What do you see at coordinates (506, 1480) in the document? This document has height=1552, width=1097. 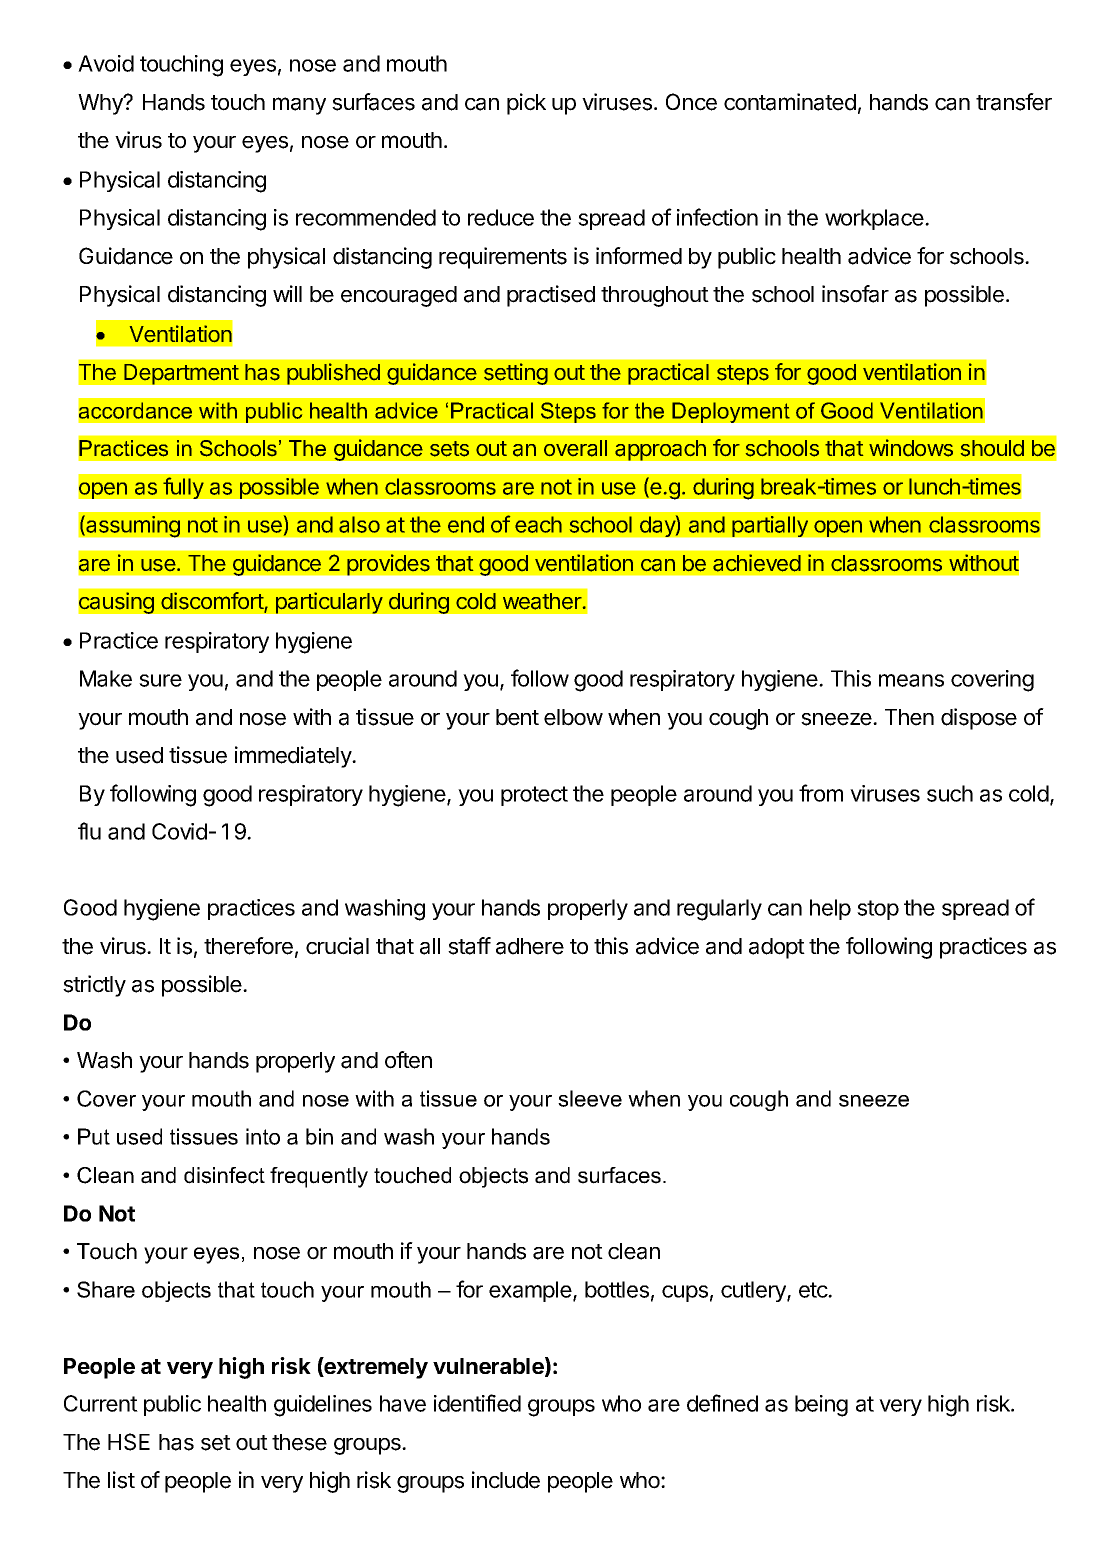 I see `include` at bounding box center [506, 1480].
